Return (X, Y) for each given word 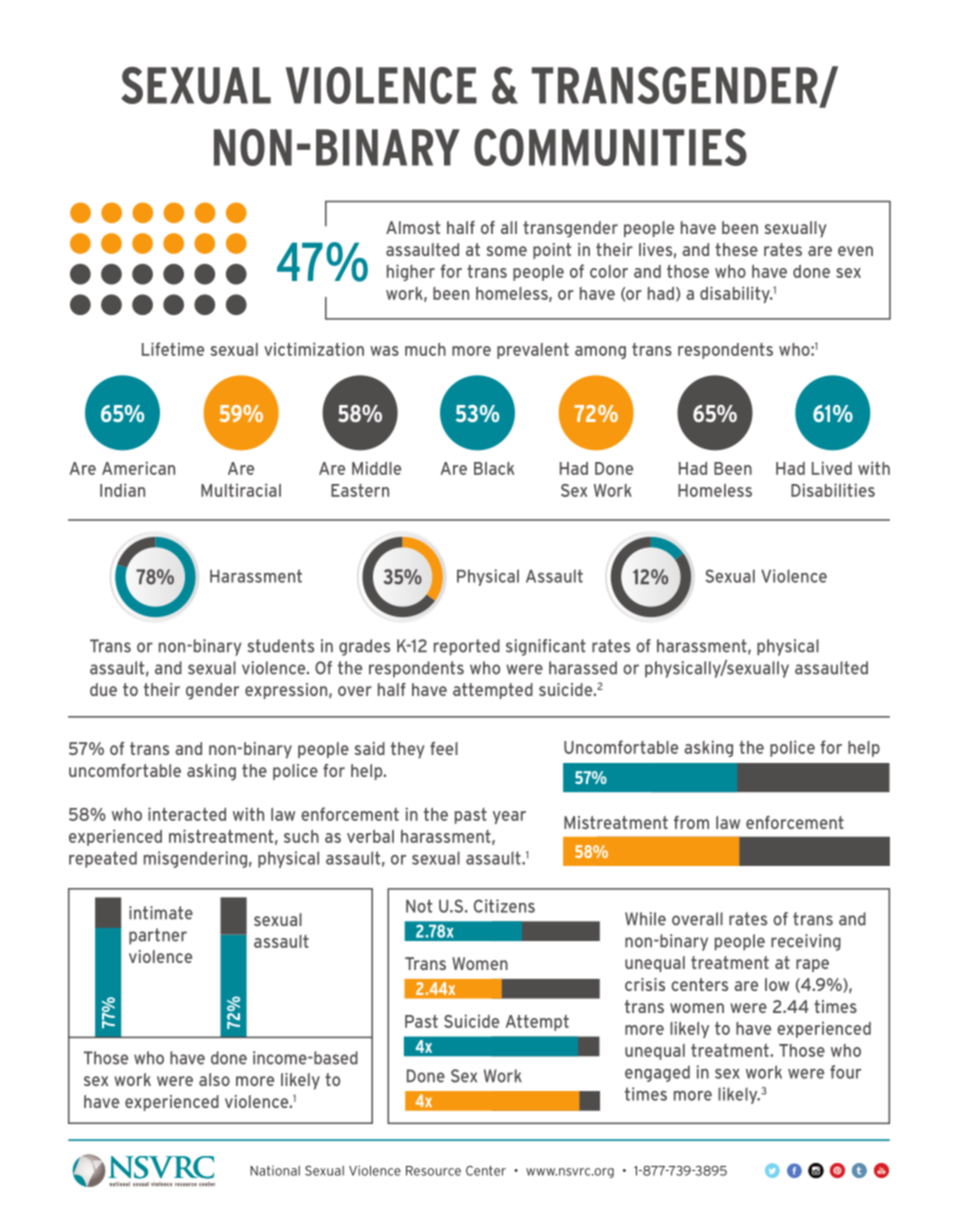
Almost (413, 227)
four (845, 1072)
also (214, 1079)
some (507, 251)
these (736, 249)
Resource (433, 1171)
